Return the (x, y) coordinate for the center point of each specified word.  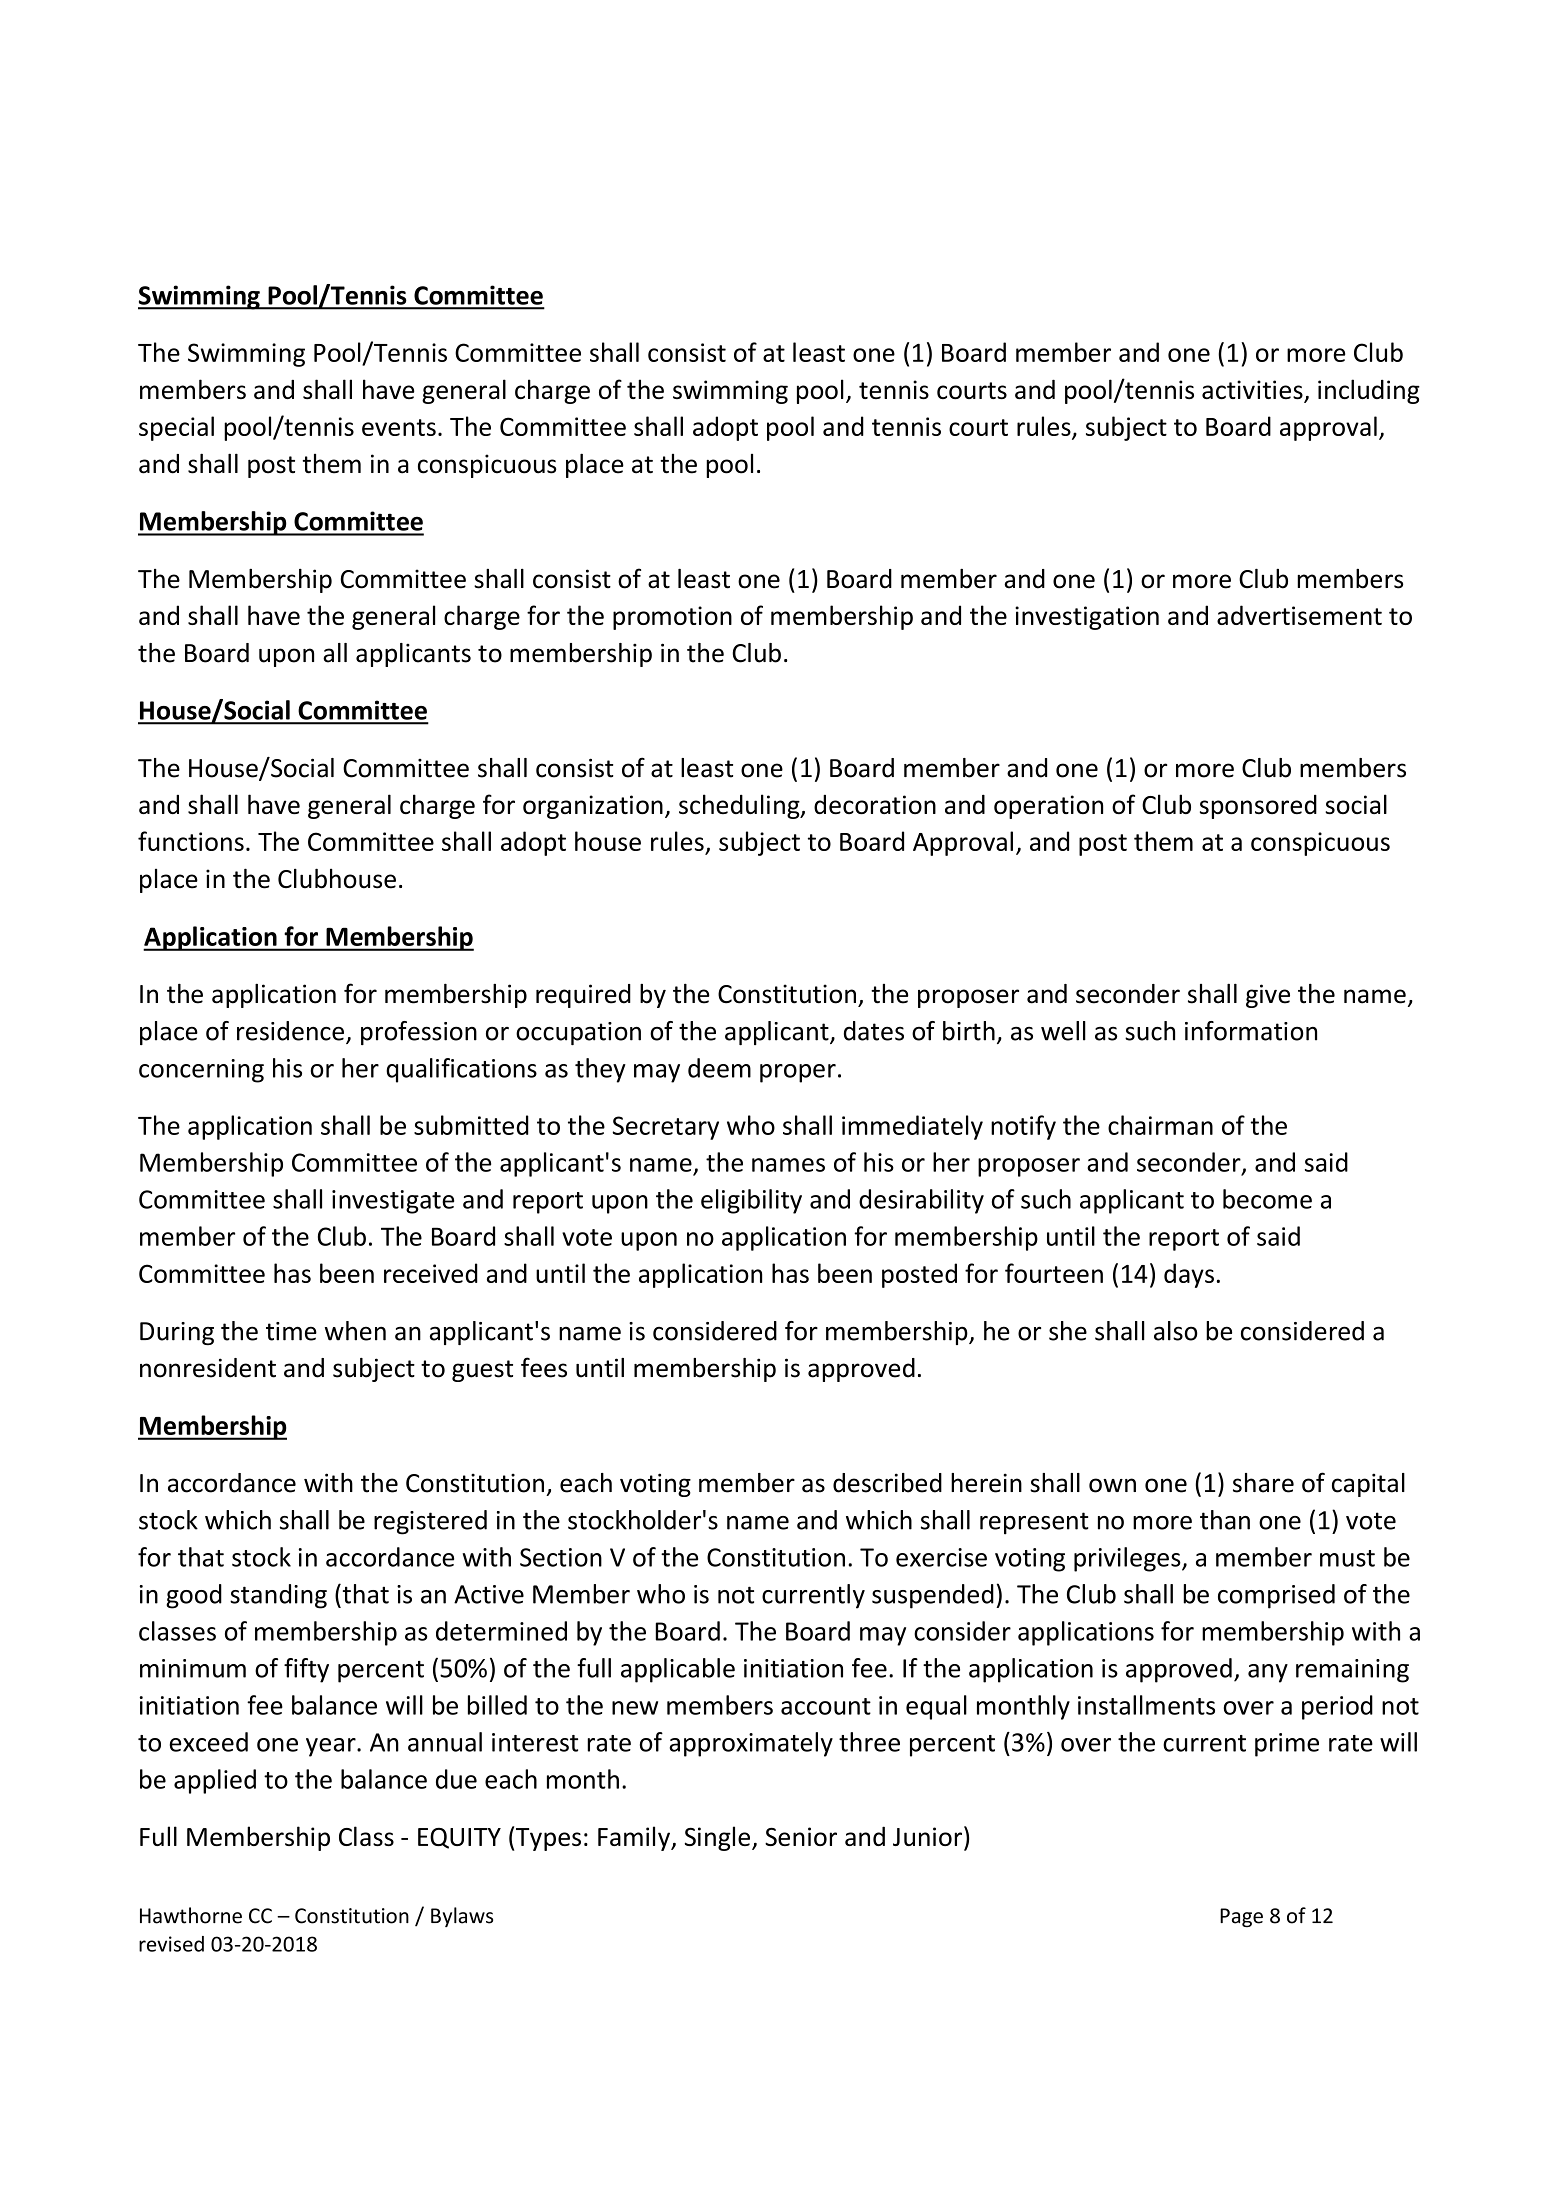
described (887, 1483)
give (1268, 996)
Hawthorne (191, 1915)
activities (1253, 391)
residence (290, 1031)
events (399, 427)
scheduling (740, 806)
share (1263, 1483)
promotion (672, 618)
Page (1241, 1917)
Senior (801, 1836)
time (291, 1331)
